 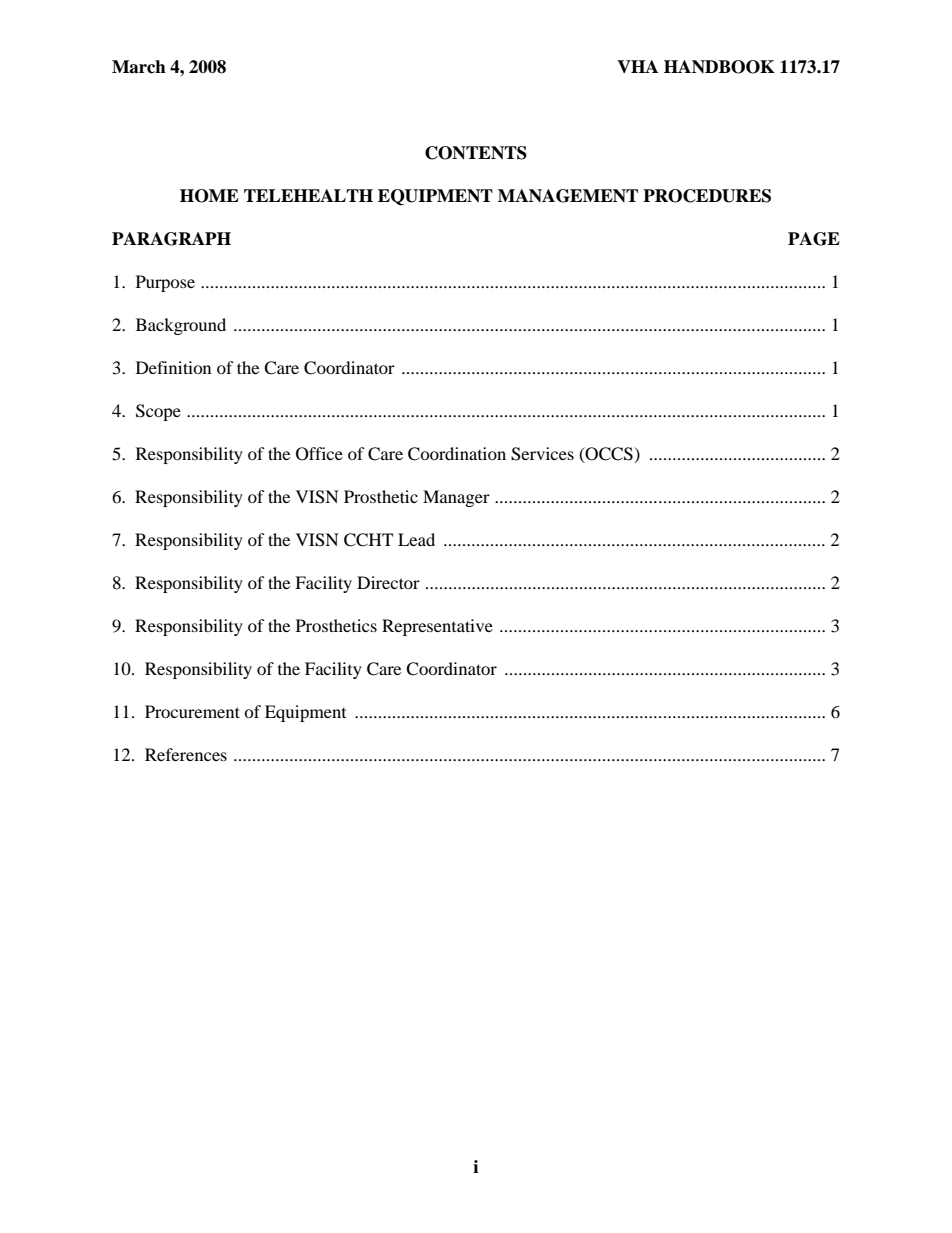 I want to click on March, so click(x=139, y=67).
